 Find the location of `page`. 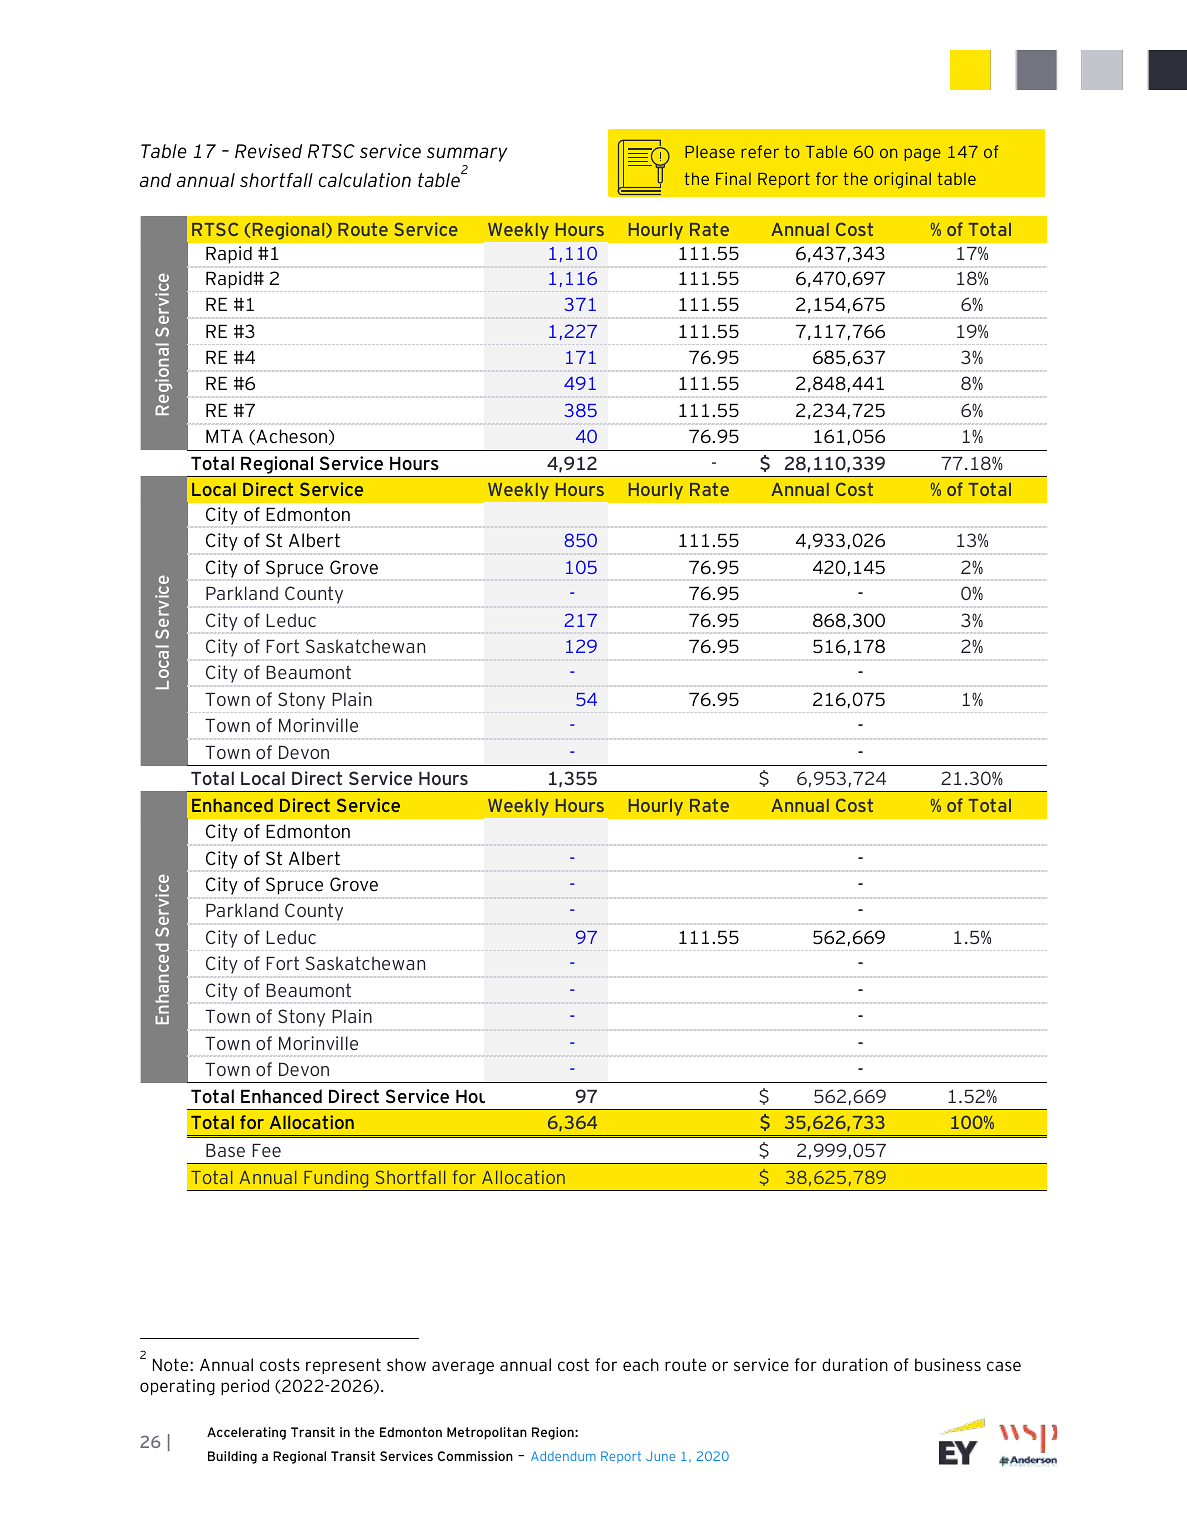

page is located at coordinates (922, 155).
